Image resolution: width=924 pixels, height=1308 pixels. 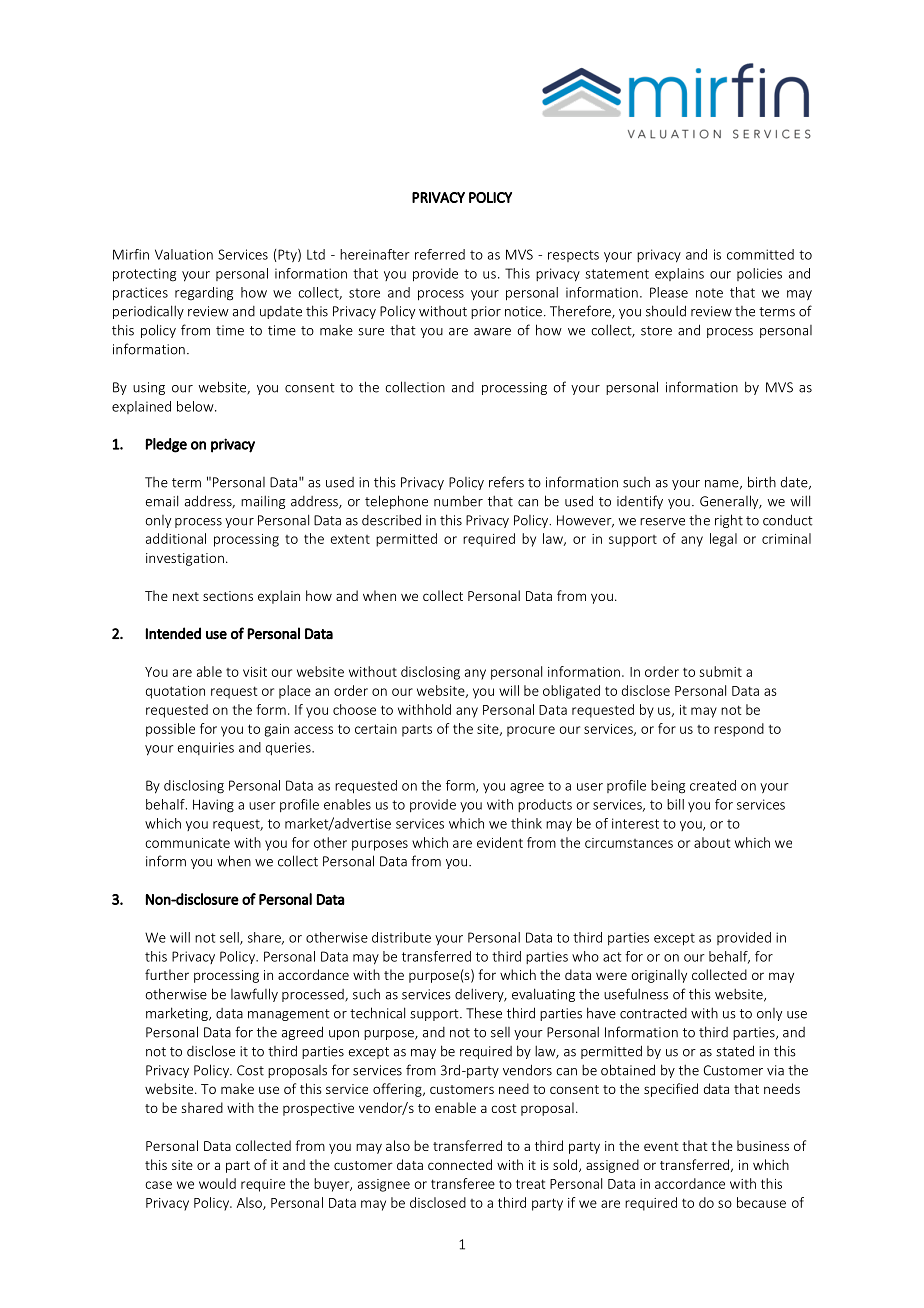 What do you see at coordinates (401, 937) in the screenshot?
I see `distribute` at bounding box center [401, 937].
